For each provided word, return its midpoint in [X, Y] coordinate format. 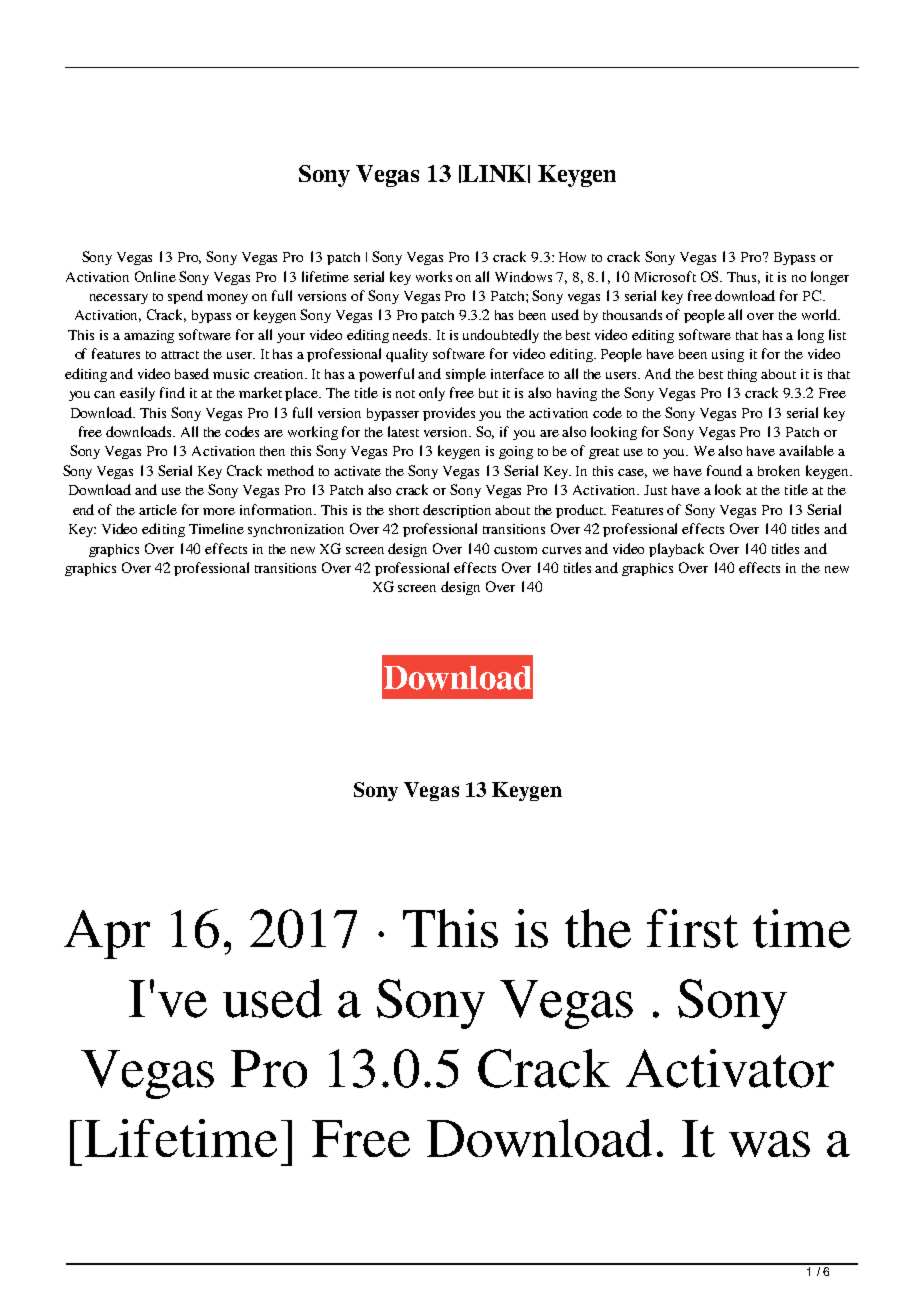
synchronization [296, 530]
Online [155, 276]
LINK [494, 173]
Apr [107, 934]
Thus [743, 278]
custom [515, 550]
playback [676, 550]
